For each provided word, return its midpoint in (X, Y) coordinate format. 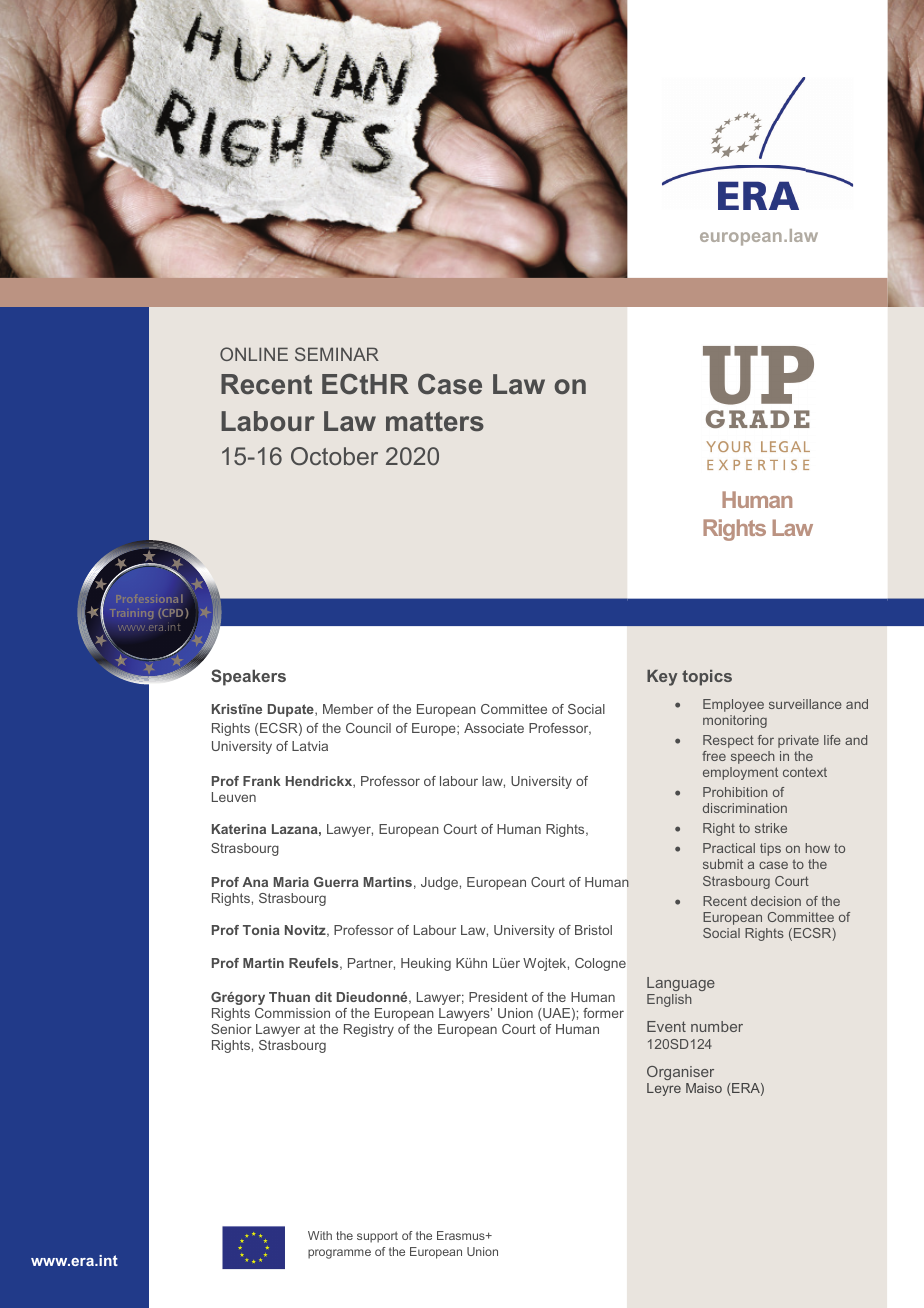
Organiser (680, 1073)
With (320, 1235)
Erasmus (462, 1235)
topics (707, 678)
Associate (494, 728)
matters (435, 421)
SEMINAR (337, 354)
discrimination (745, 808)
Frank (262, 781)
